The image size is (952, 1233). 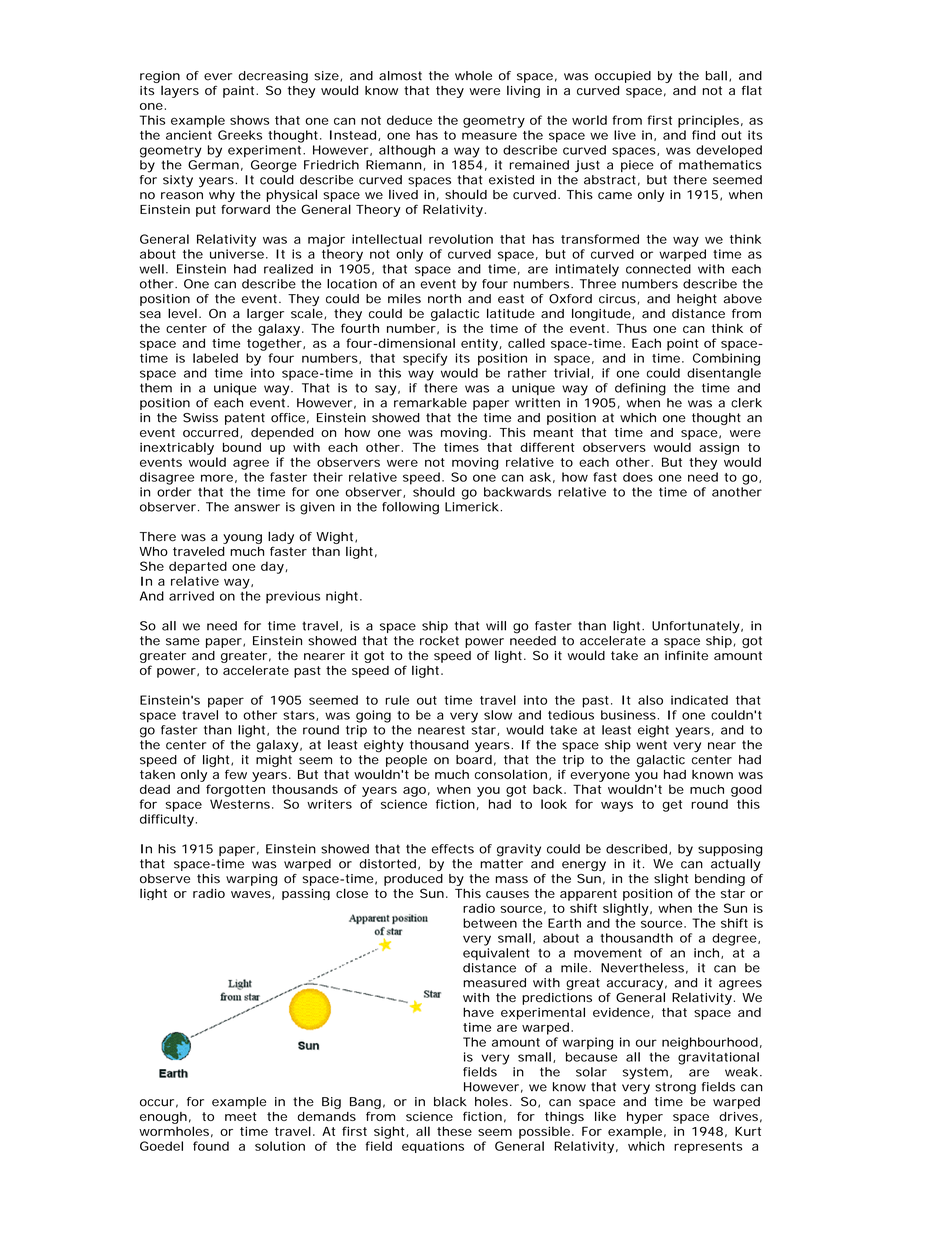 I want to click on few, so click(x=236, y=774).
